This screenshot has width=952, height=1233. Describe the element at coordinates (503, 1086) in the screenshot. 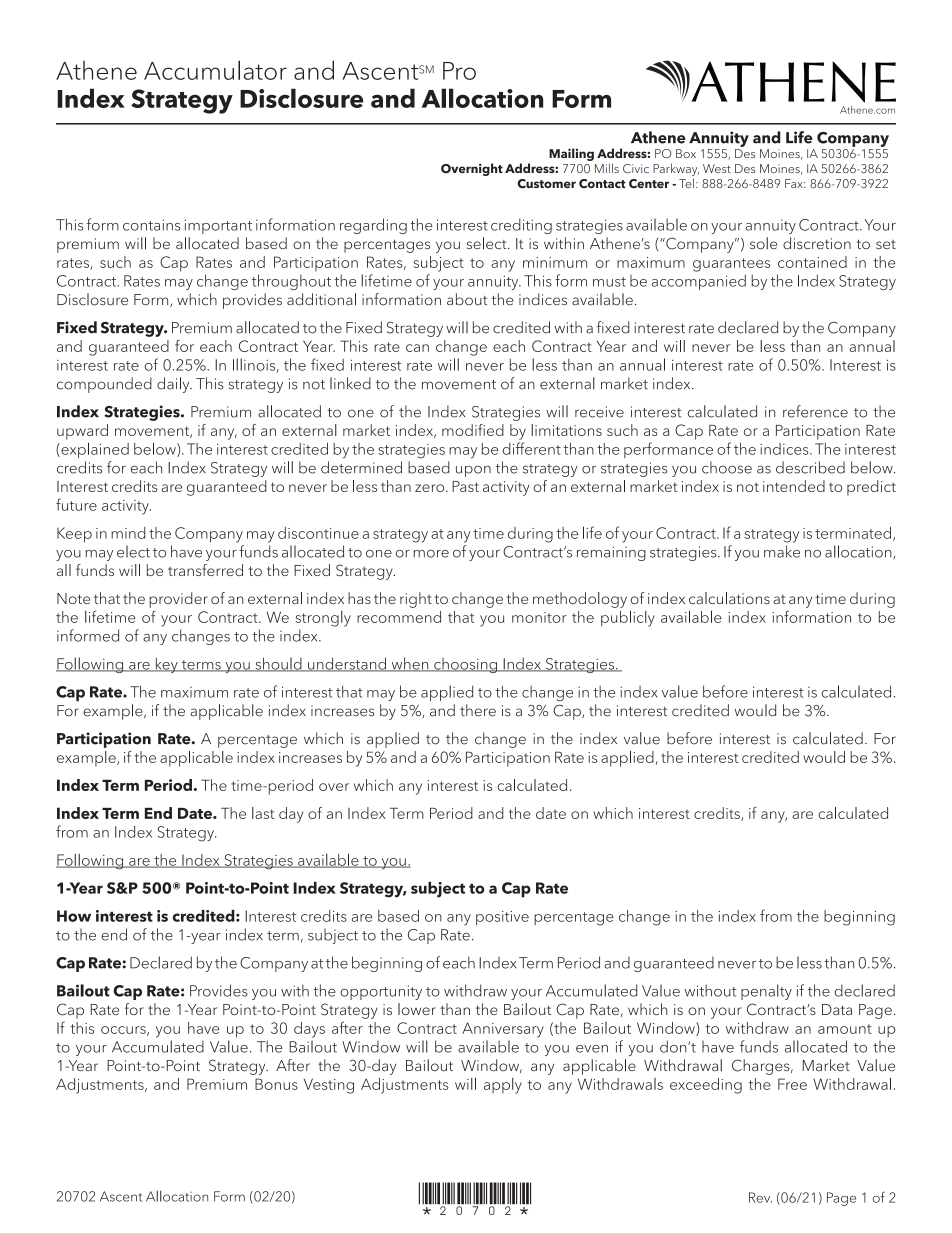

I see `apply` at that location.
